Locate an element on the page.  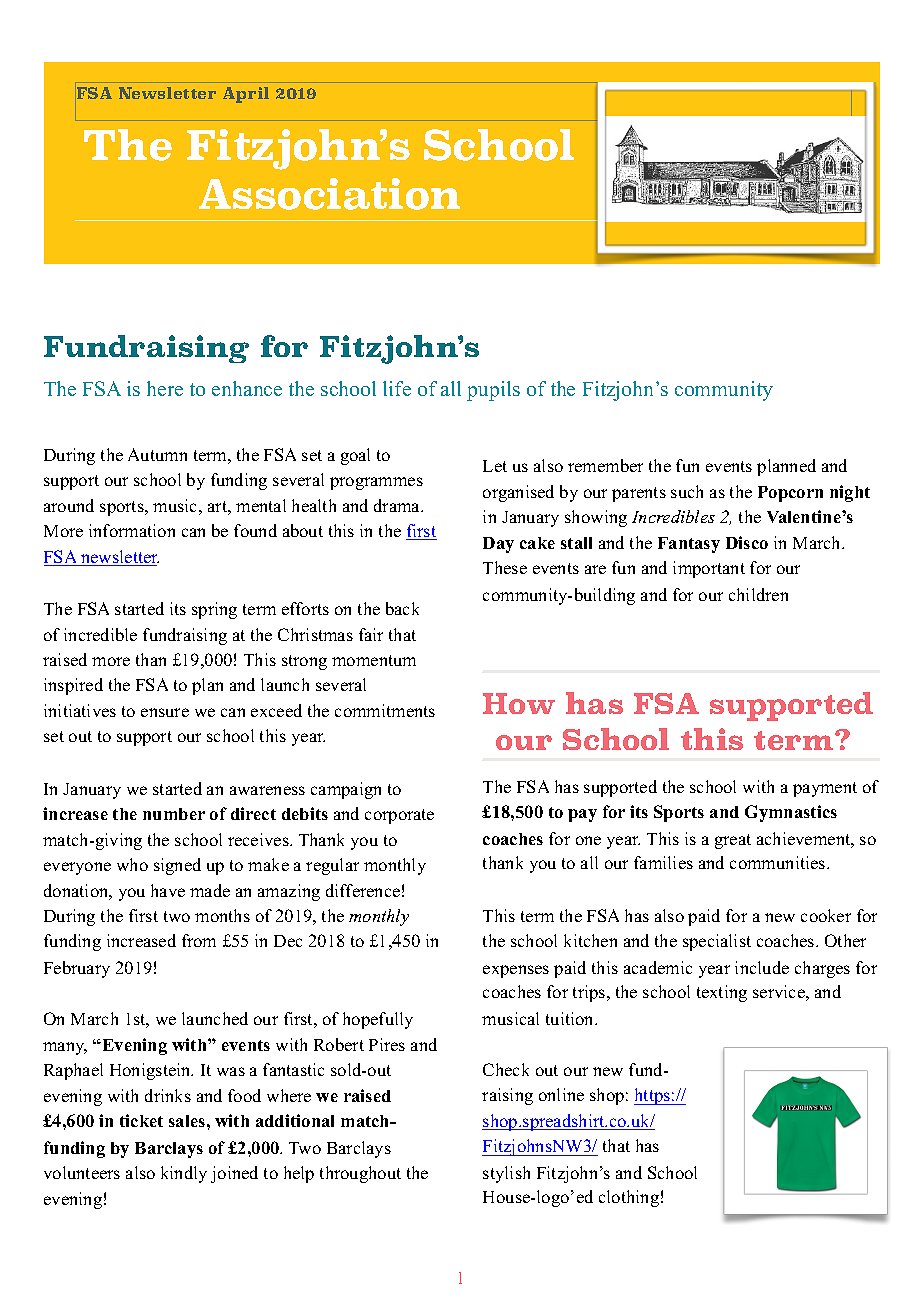
children is located at coordinates (758, 594).
